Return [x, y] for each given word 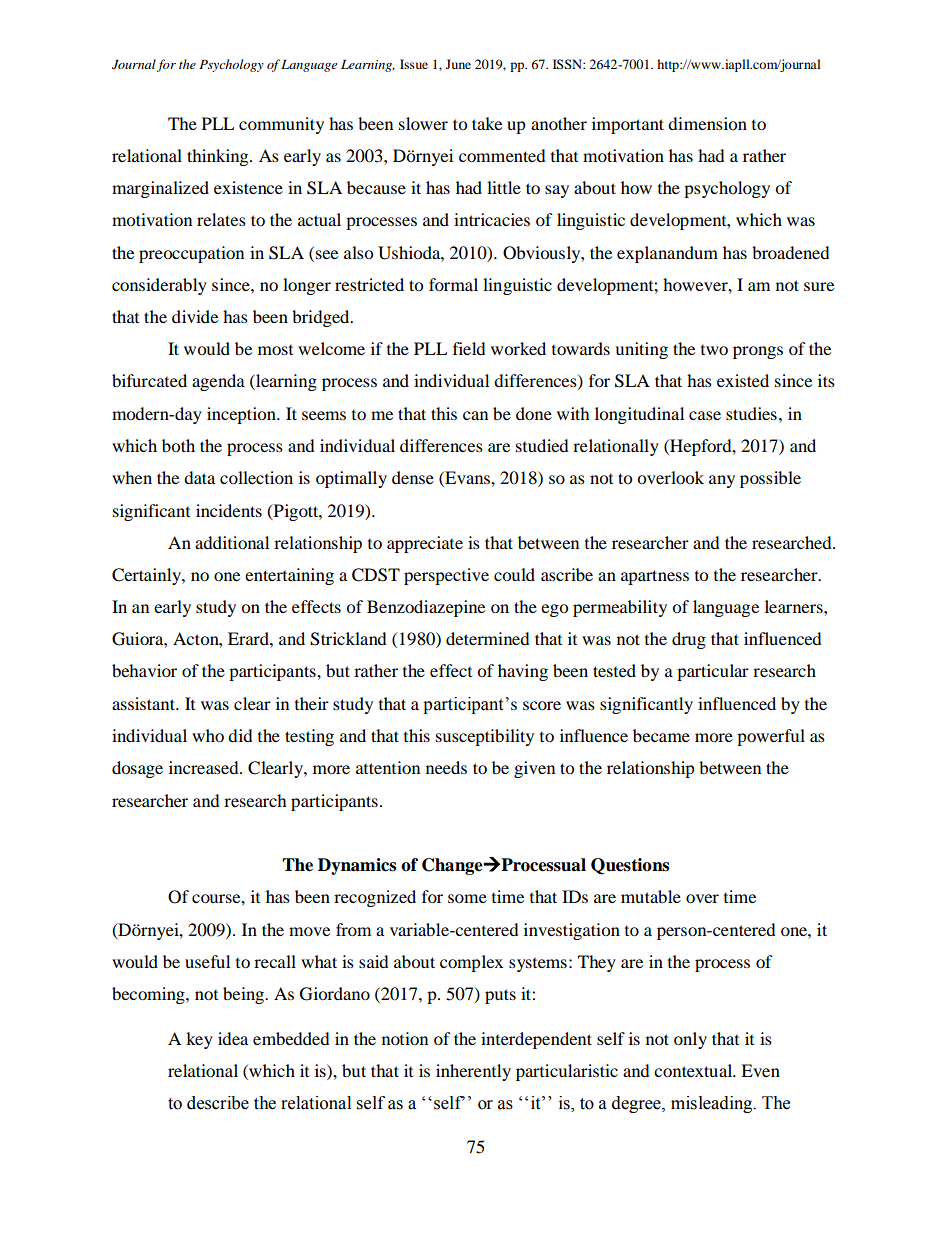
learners [795, 606]
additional [232, 542]
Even [760, 1070]
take [487, 123]
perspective [446, 576]
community [281, 125]
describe [218, 1103]
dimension [707, 123]
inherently [473, 1072]
